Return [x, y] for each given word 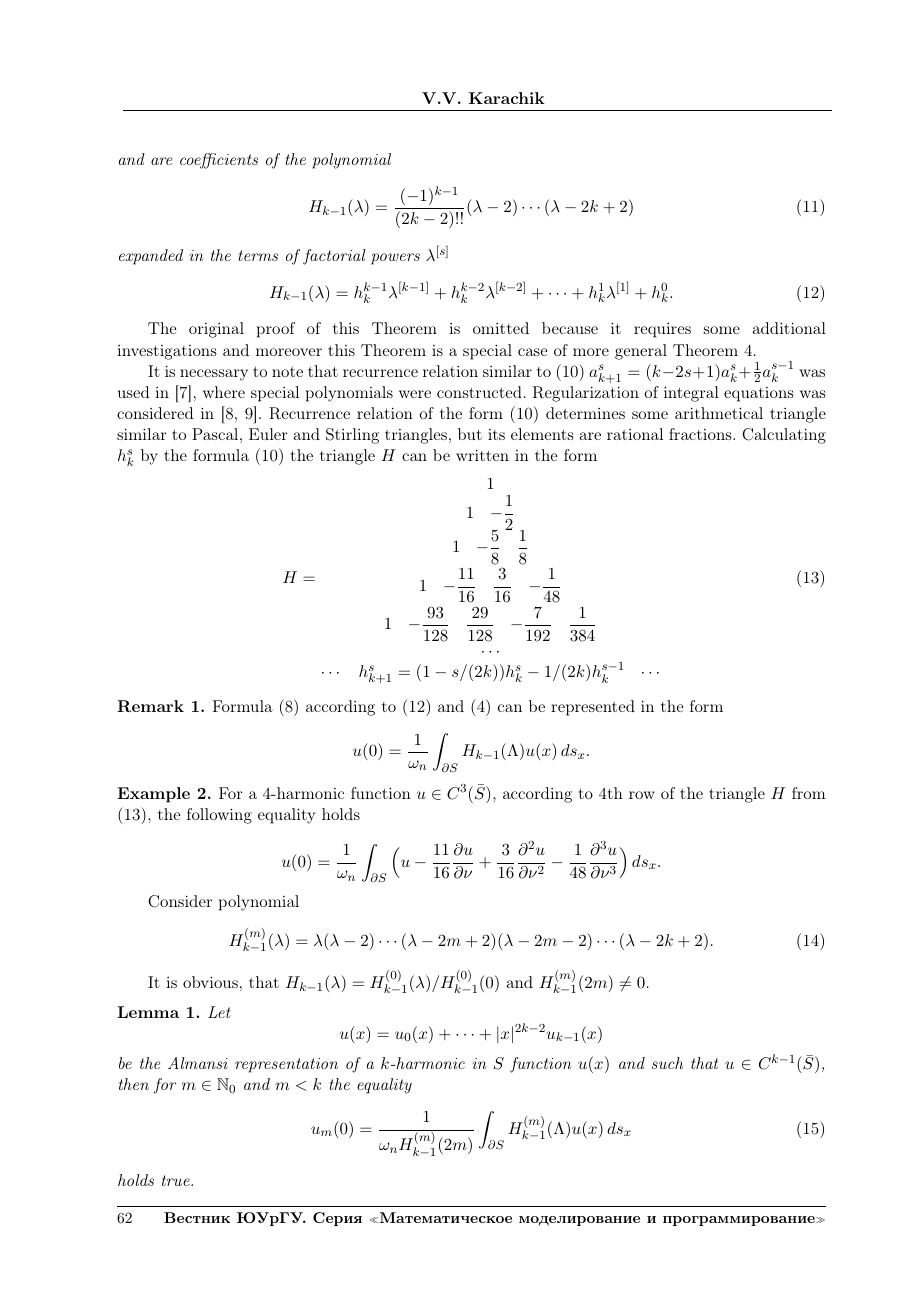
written [482, 455]
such [667, 1063]
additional [789, 328]
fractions [700, 434]
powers [395, 259]
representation [286, 1065]
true [177, 1180]
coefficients [219, 161]
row [642, 795]
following [219, 816]
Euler [268, 434]
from [809, 793]
